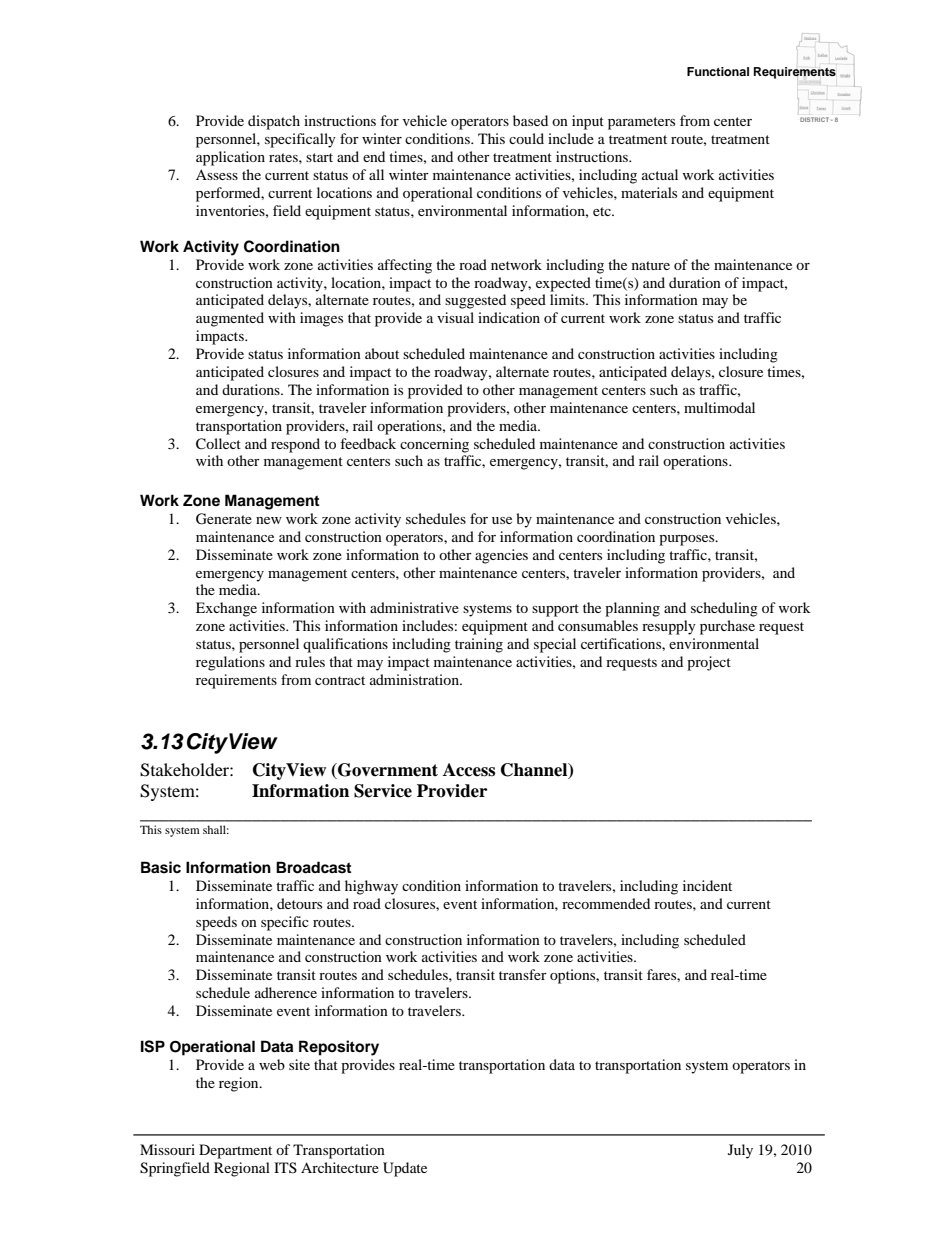 The image size is (952, 1233). What do you see at coordinates (235, 1151) in the screenshot?
I see `Department` at bounding box center [235, 1151].
